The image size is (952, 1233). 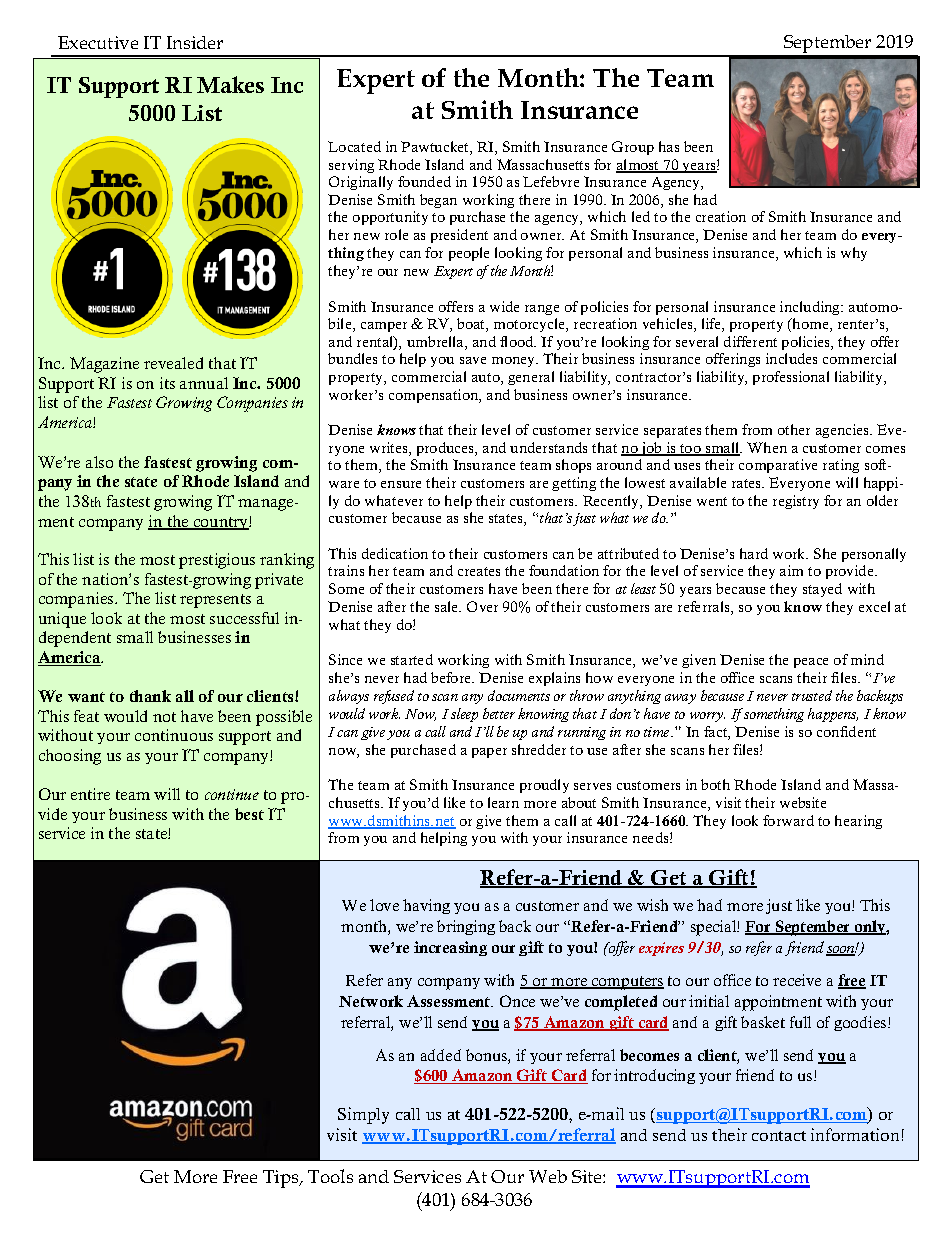 What do you see at coordinates (354, 146) in the page?
I see `Located` at bounding box center [354, 146].
